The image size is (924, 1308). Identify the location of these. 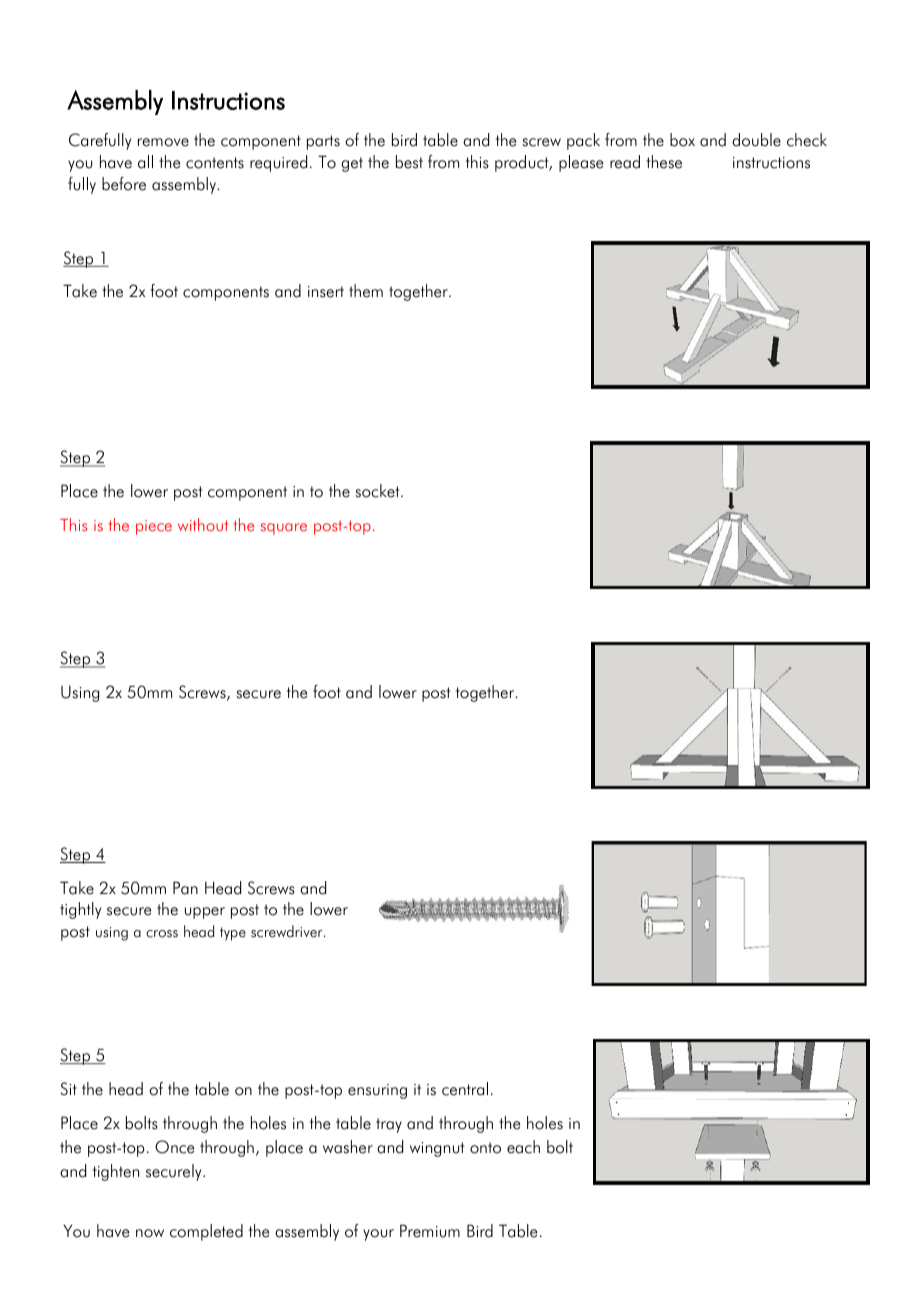
(664, 162).
